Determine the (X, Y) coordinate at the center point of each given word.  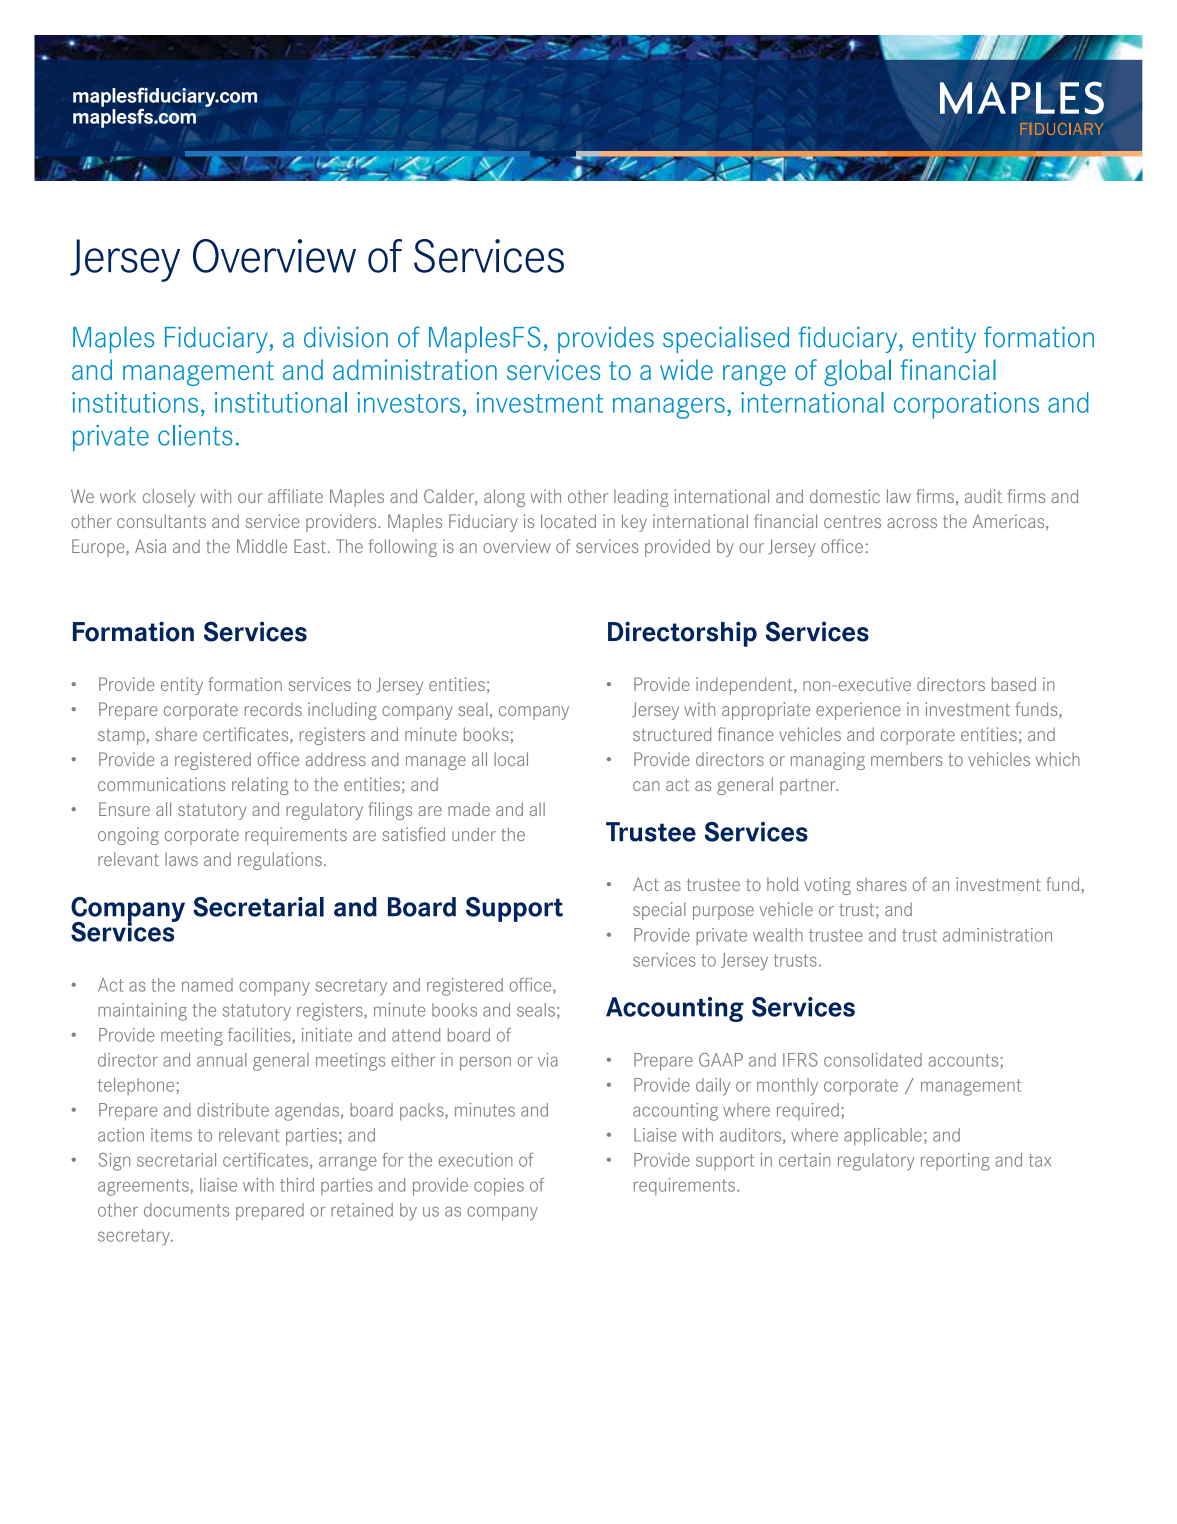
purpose (723, 913)
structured (672, 734)
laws (181, 859)
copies (499, 1187)
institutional (281, 402)
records (273, 709)
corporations (966, 405)
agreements (144, 1187)
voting (827, 886)
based (1013, 684)
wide (686, 369)
